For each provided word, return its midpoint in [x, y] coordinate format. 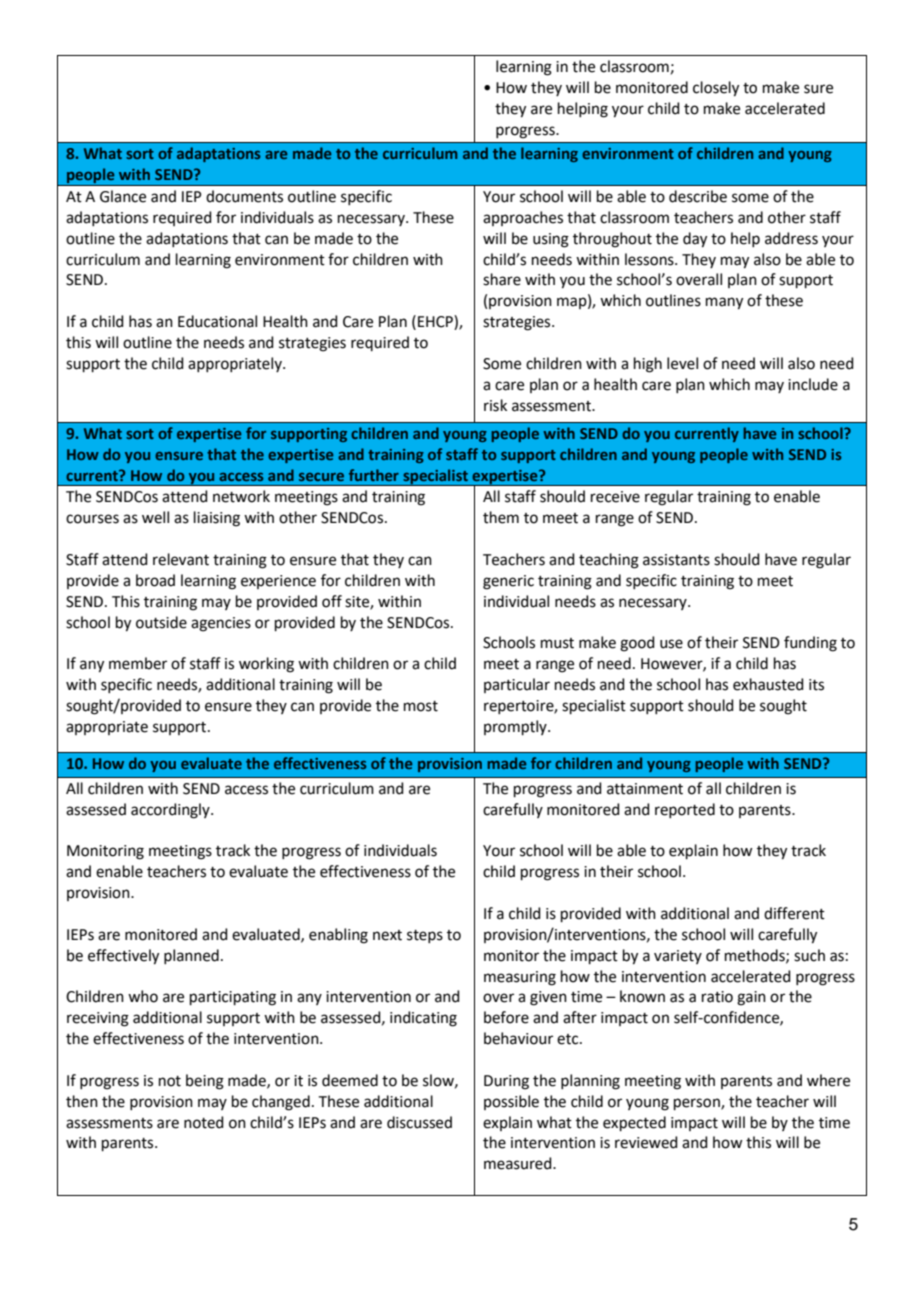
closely [716, 89]
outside [161, 622]
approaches [523, 218]
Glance [123, 196]
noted [204, 1122]
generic [508, 582]
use [671, 644]
